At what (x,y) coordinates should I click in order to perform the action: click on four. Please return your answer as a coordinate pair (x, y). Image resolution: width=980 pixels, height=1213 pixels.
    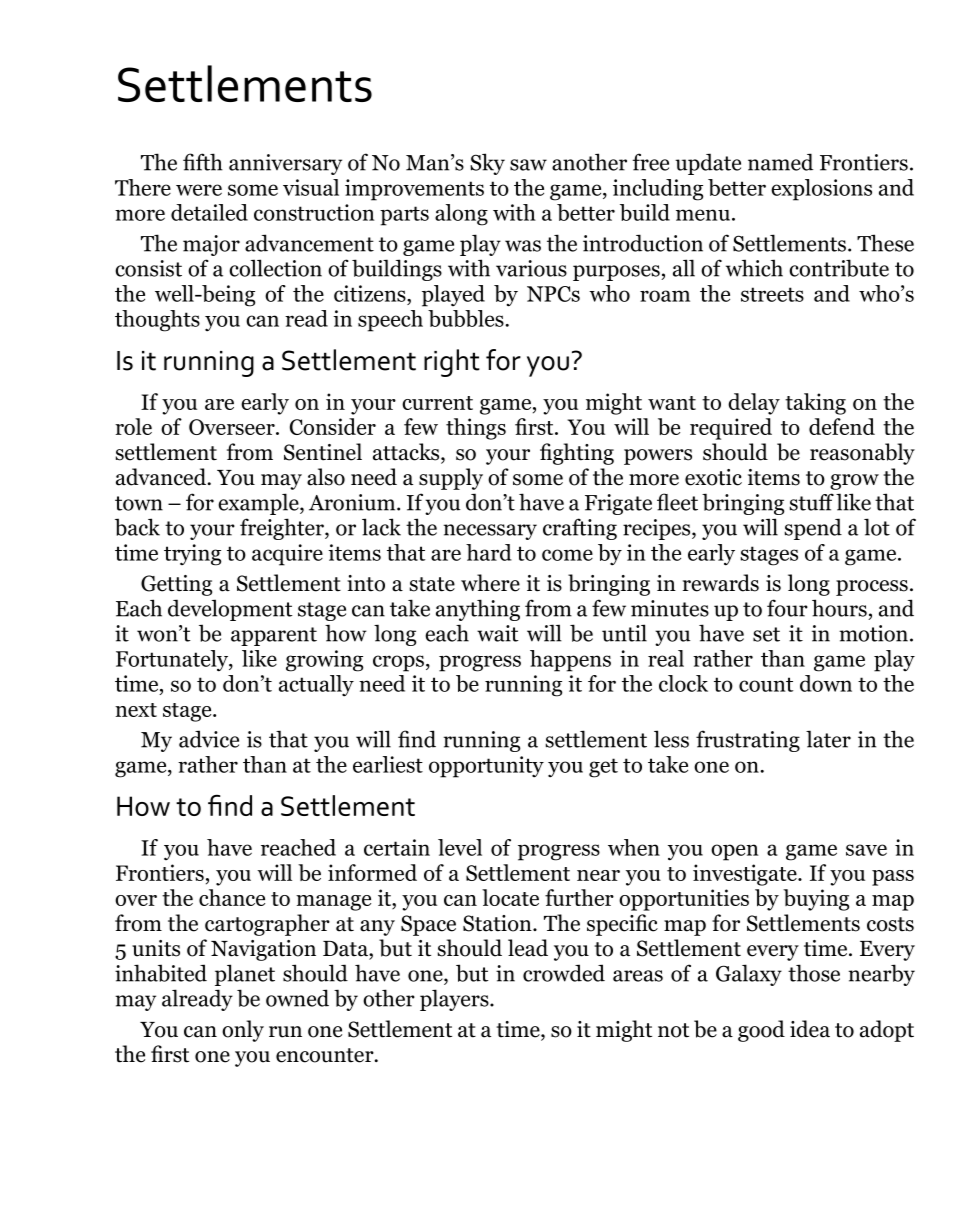
    Looking at the image, I should click on (787, 608).
